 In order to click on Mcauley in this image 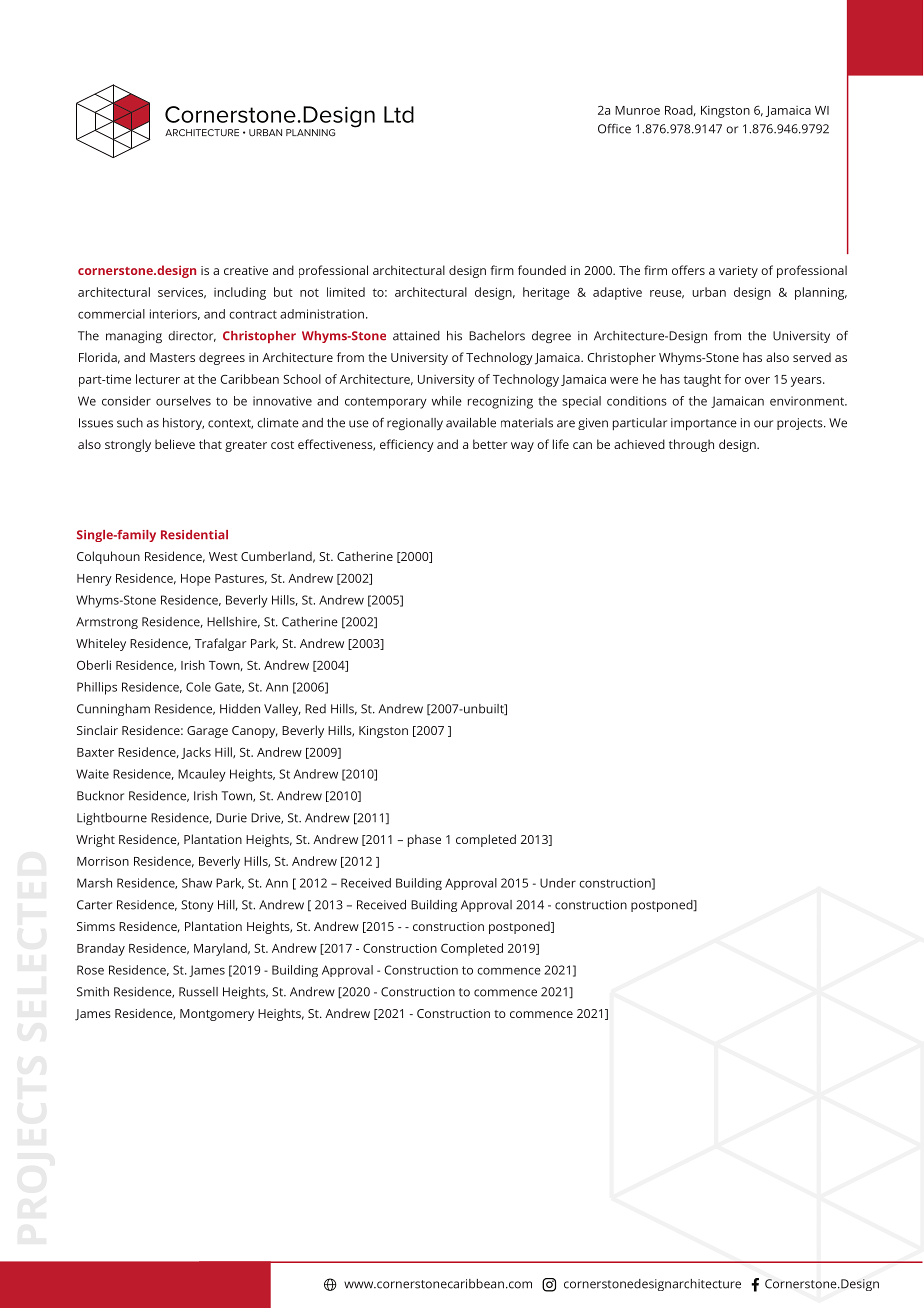, I will do `click(202, 775)`.
